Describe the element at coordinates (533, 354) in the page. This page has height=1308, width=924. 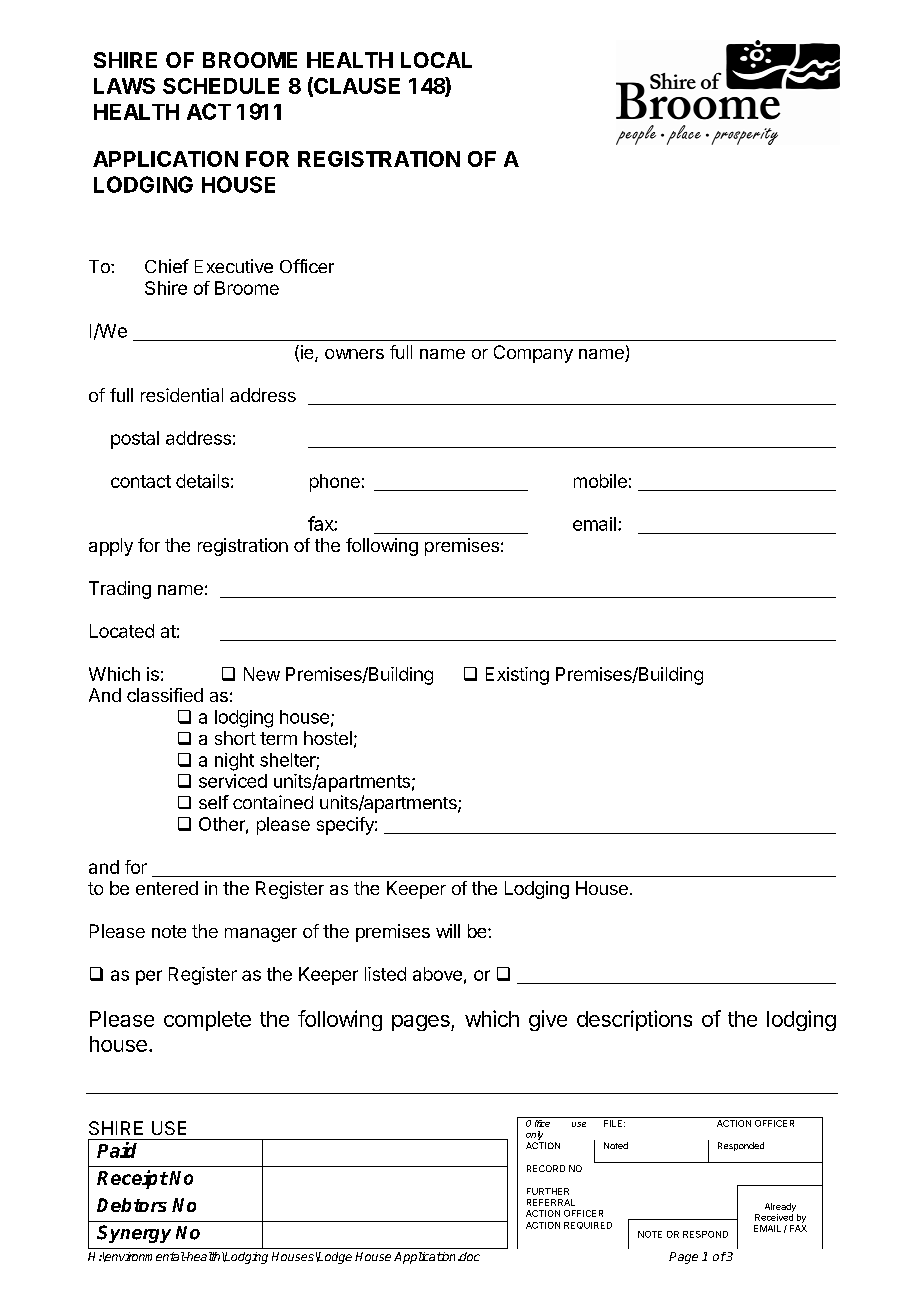
I see `Company` at that location.
